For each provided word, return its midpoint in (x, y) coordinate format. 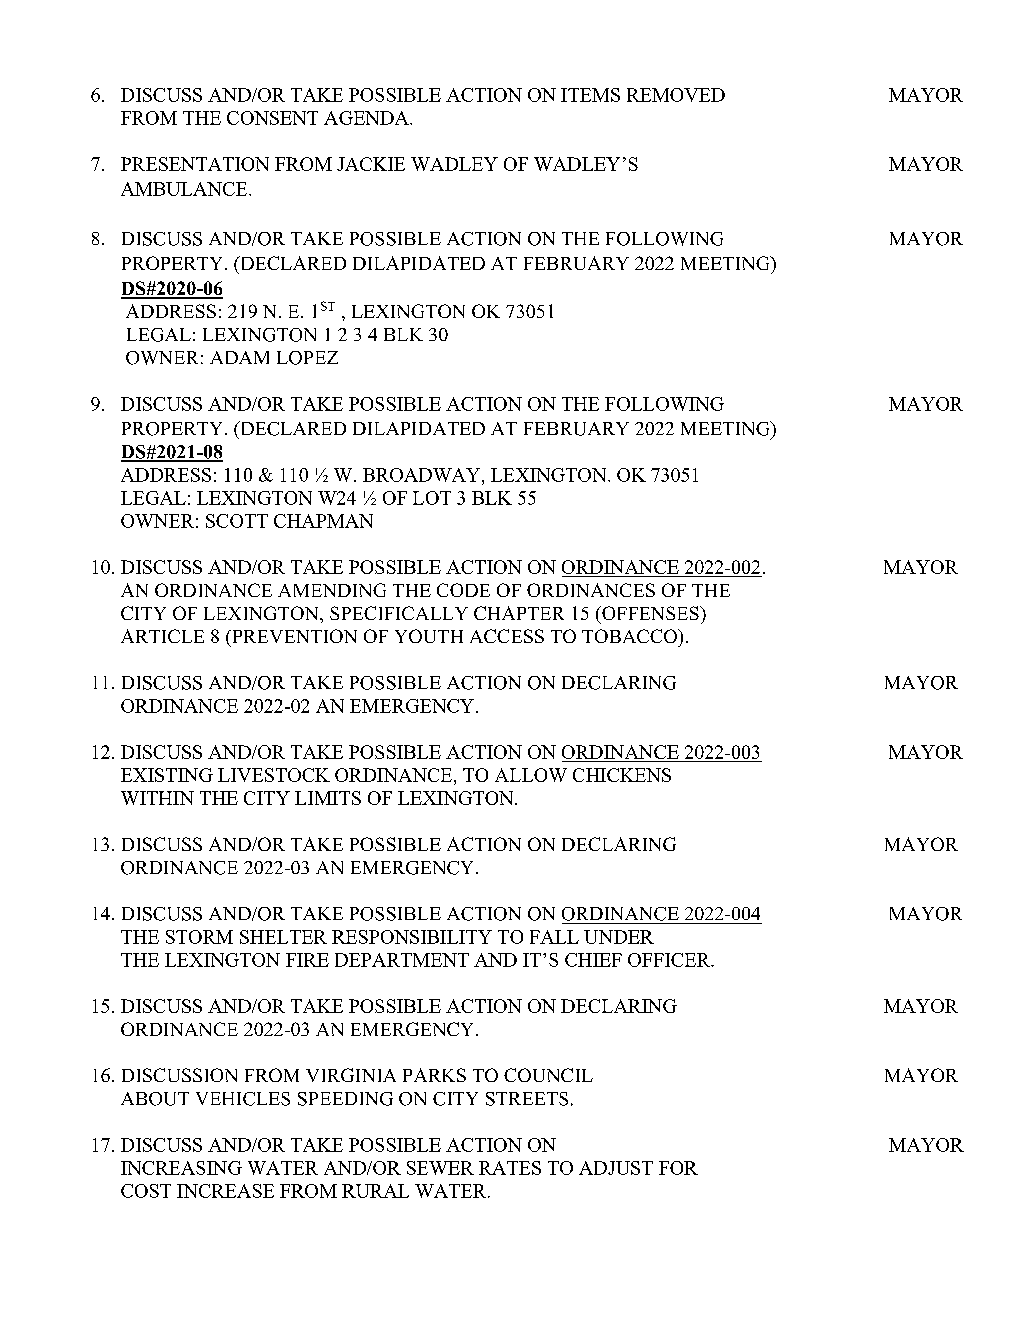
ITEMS (590, 95)
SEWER (440, 1168)
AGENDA (367, 118)
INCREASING (181, 1168)
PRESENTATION (195, 164)
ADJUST (616, 1168)
